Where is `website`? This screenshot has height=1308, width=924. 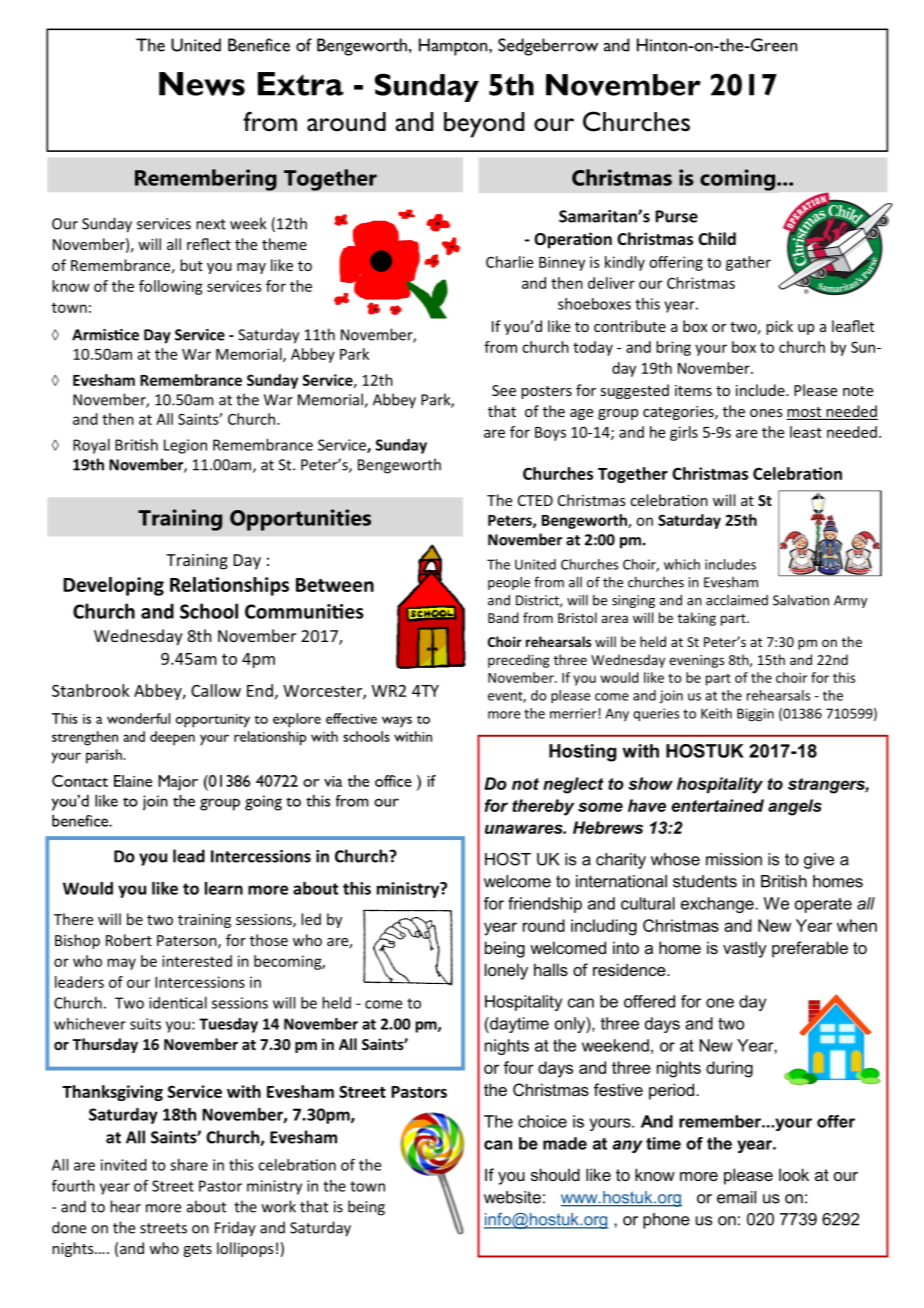 website is located at coordinates (512, 1197).
